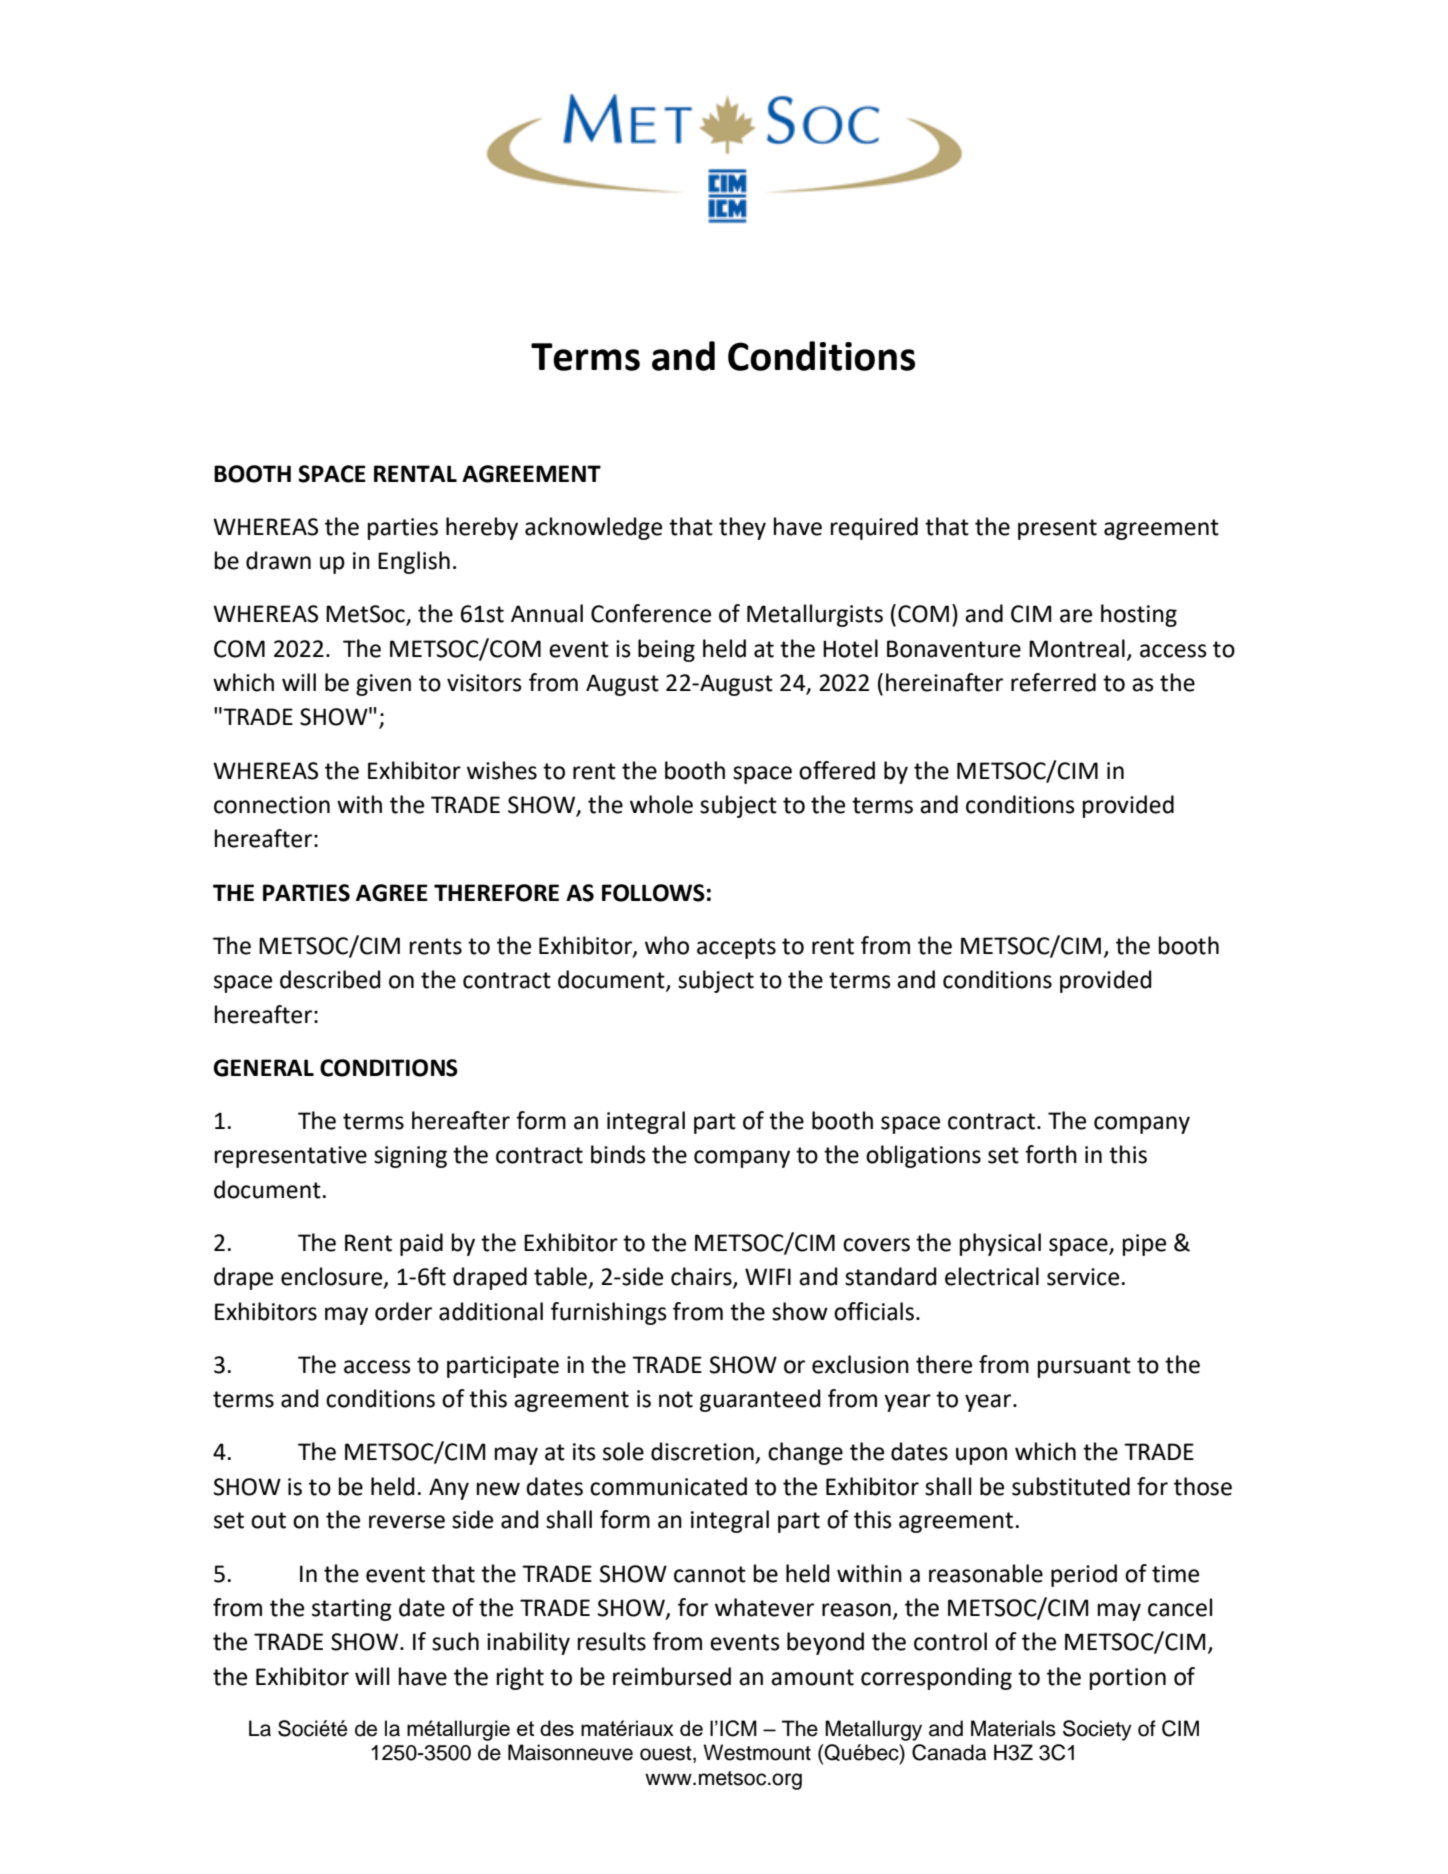 The height and width of the screenshot is (1874, 1448). What do you see at coordinates (410, 1157) in the screenshot?
I see `signing` at bounding box center [410, 1157].
